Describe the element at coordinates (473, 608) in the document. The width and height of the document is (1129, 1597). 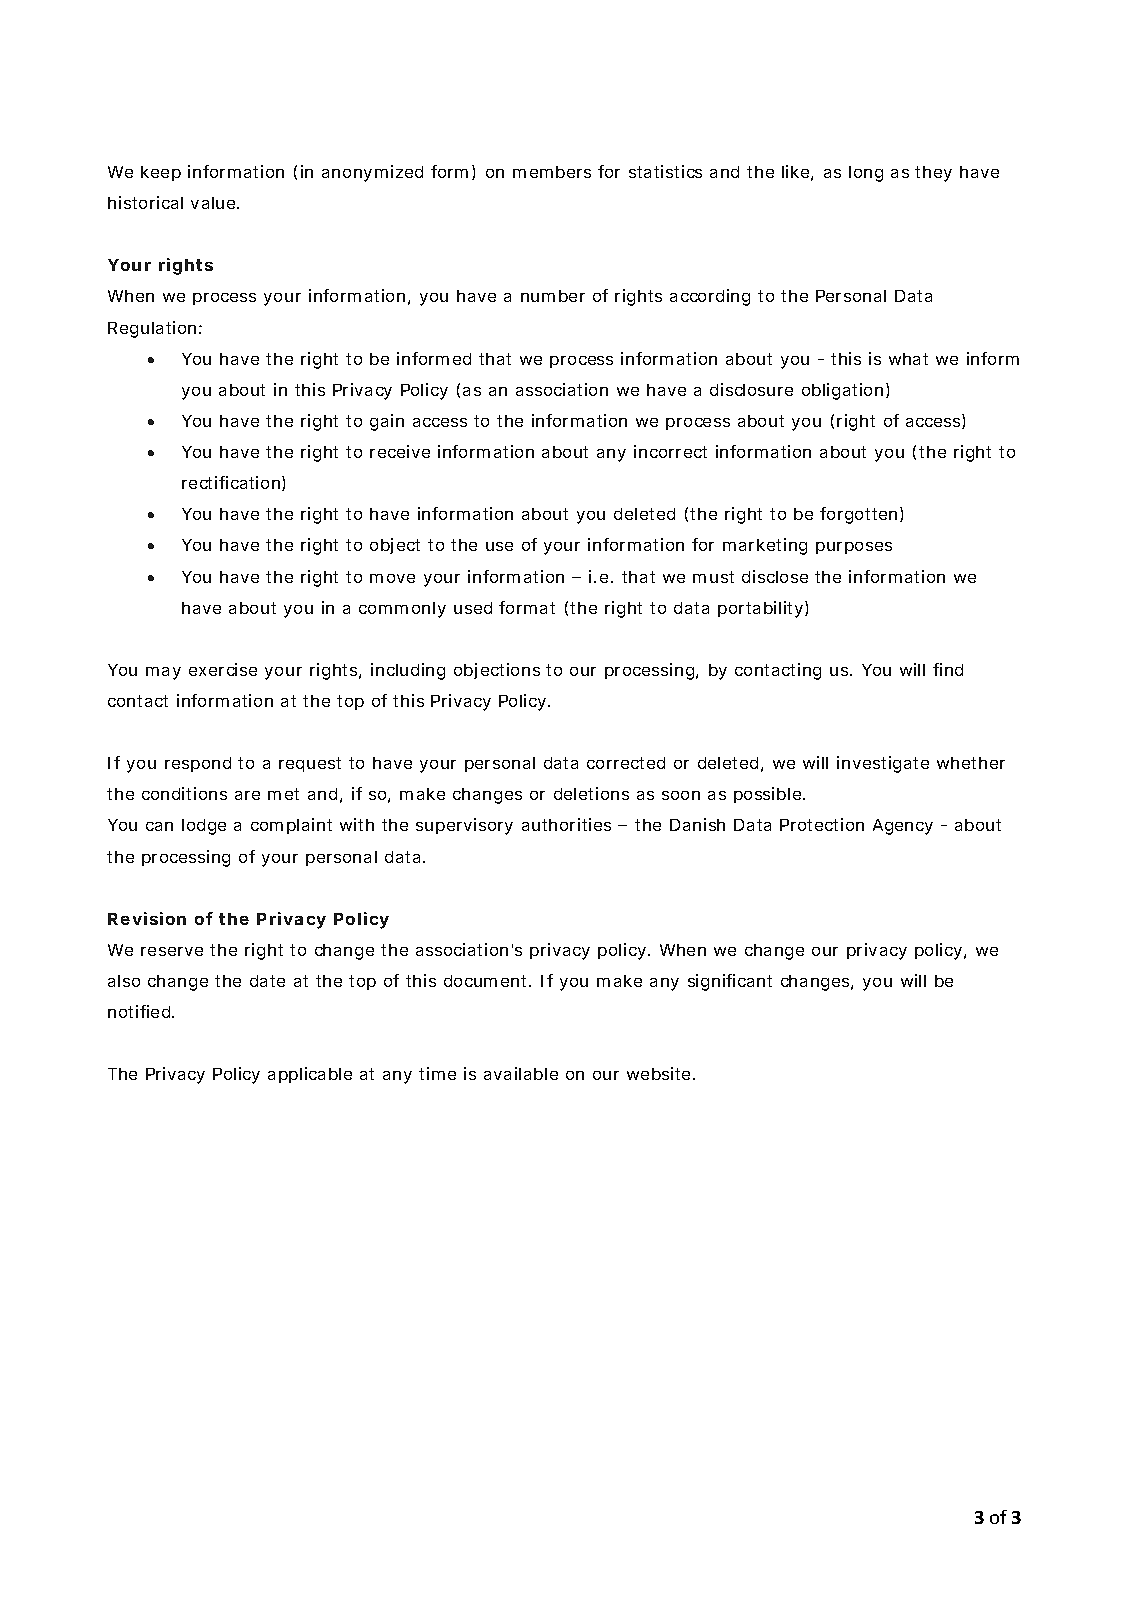
I see `used` at that location.
